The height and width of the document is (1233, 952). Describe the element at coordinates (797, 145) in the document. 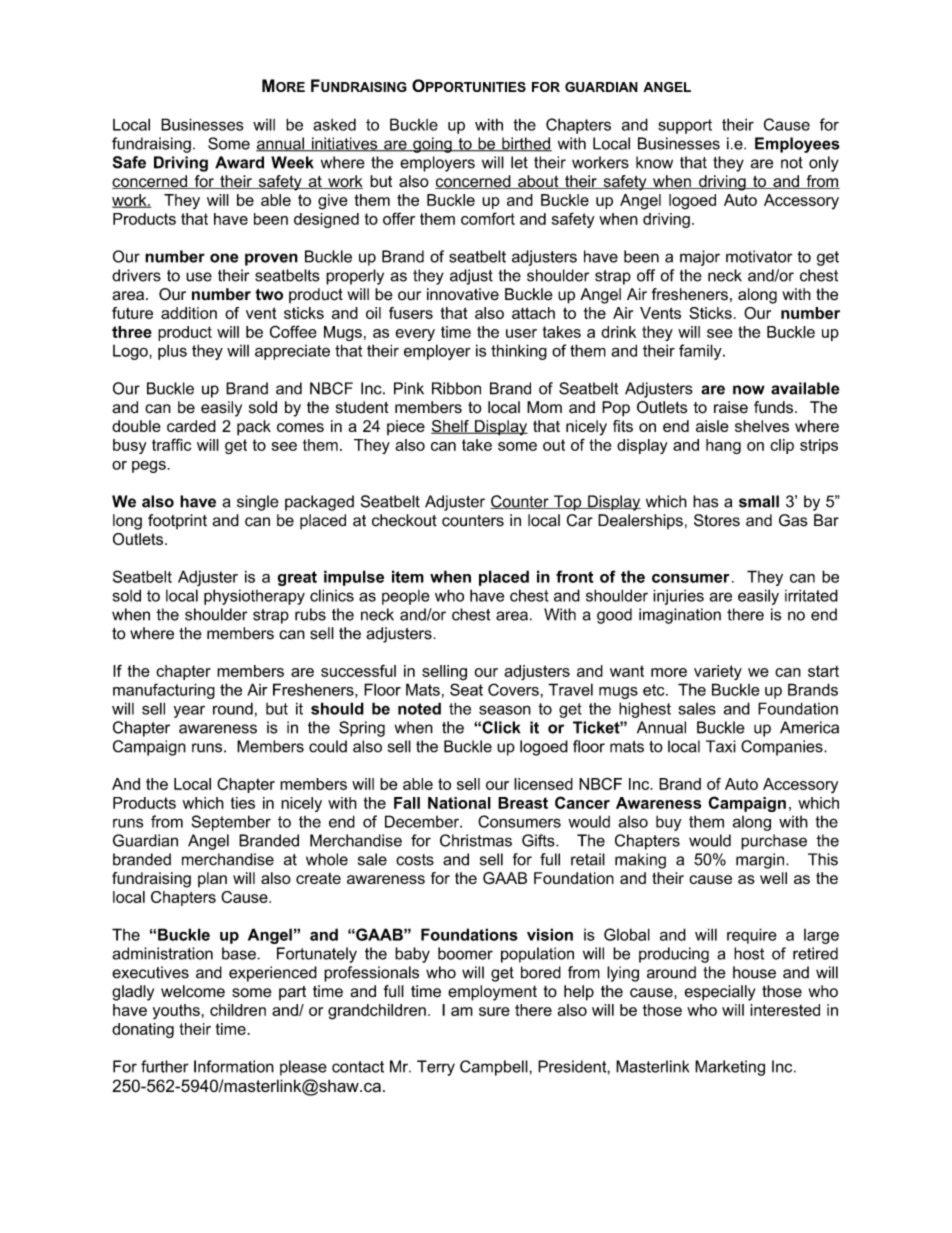

I see `Employees` at that location.
